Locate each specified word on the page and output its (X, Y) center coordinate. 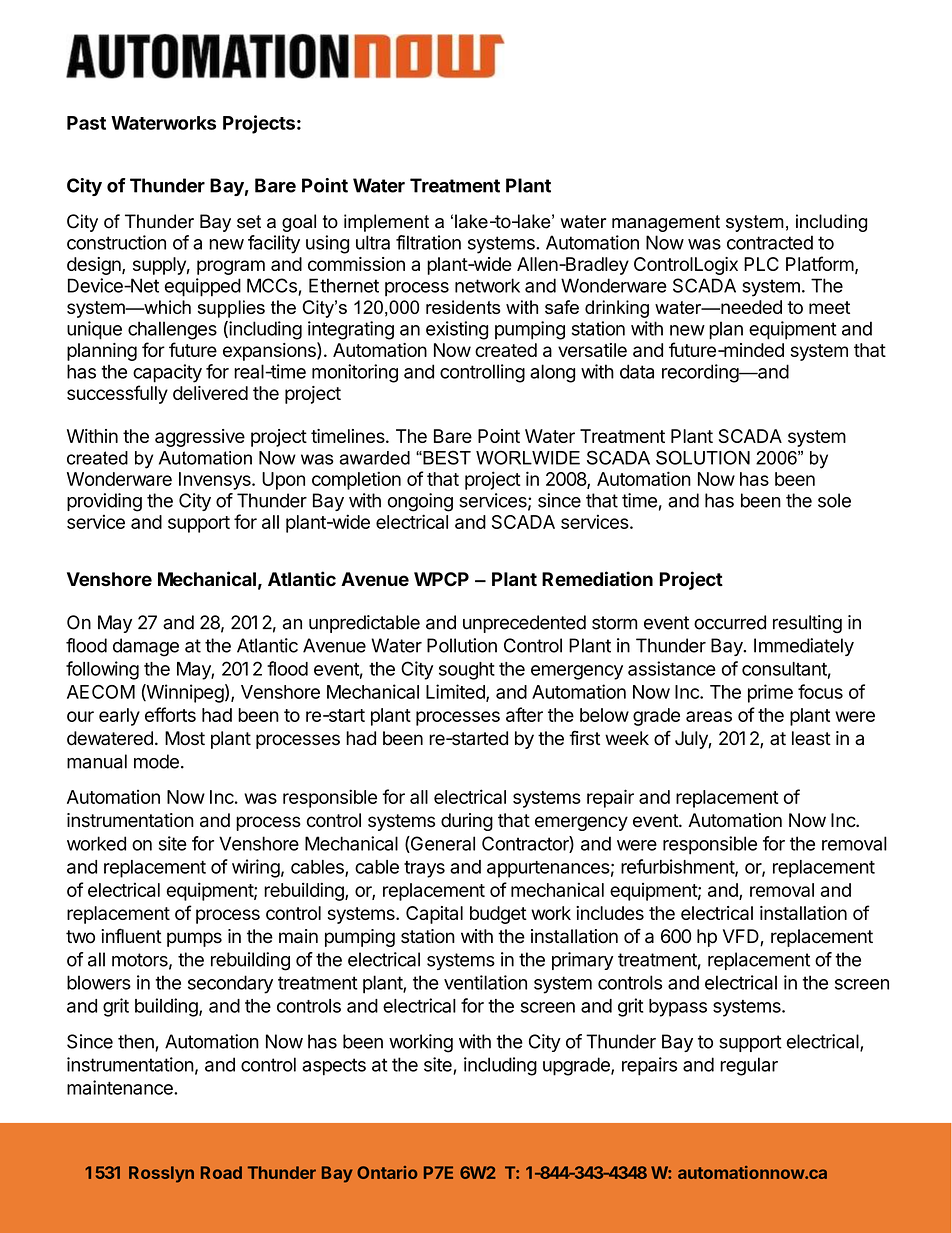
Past (86, 123)
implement (386, 223)
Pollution (462, 645)
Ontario (387, 1172)
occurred (730, 622)
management (666, 223)
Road (221, 1172)
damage (146, 647)
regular (749, 1066)
